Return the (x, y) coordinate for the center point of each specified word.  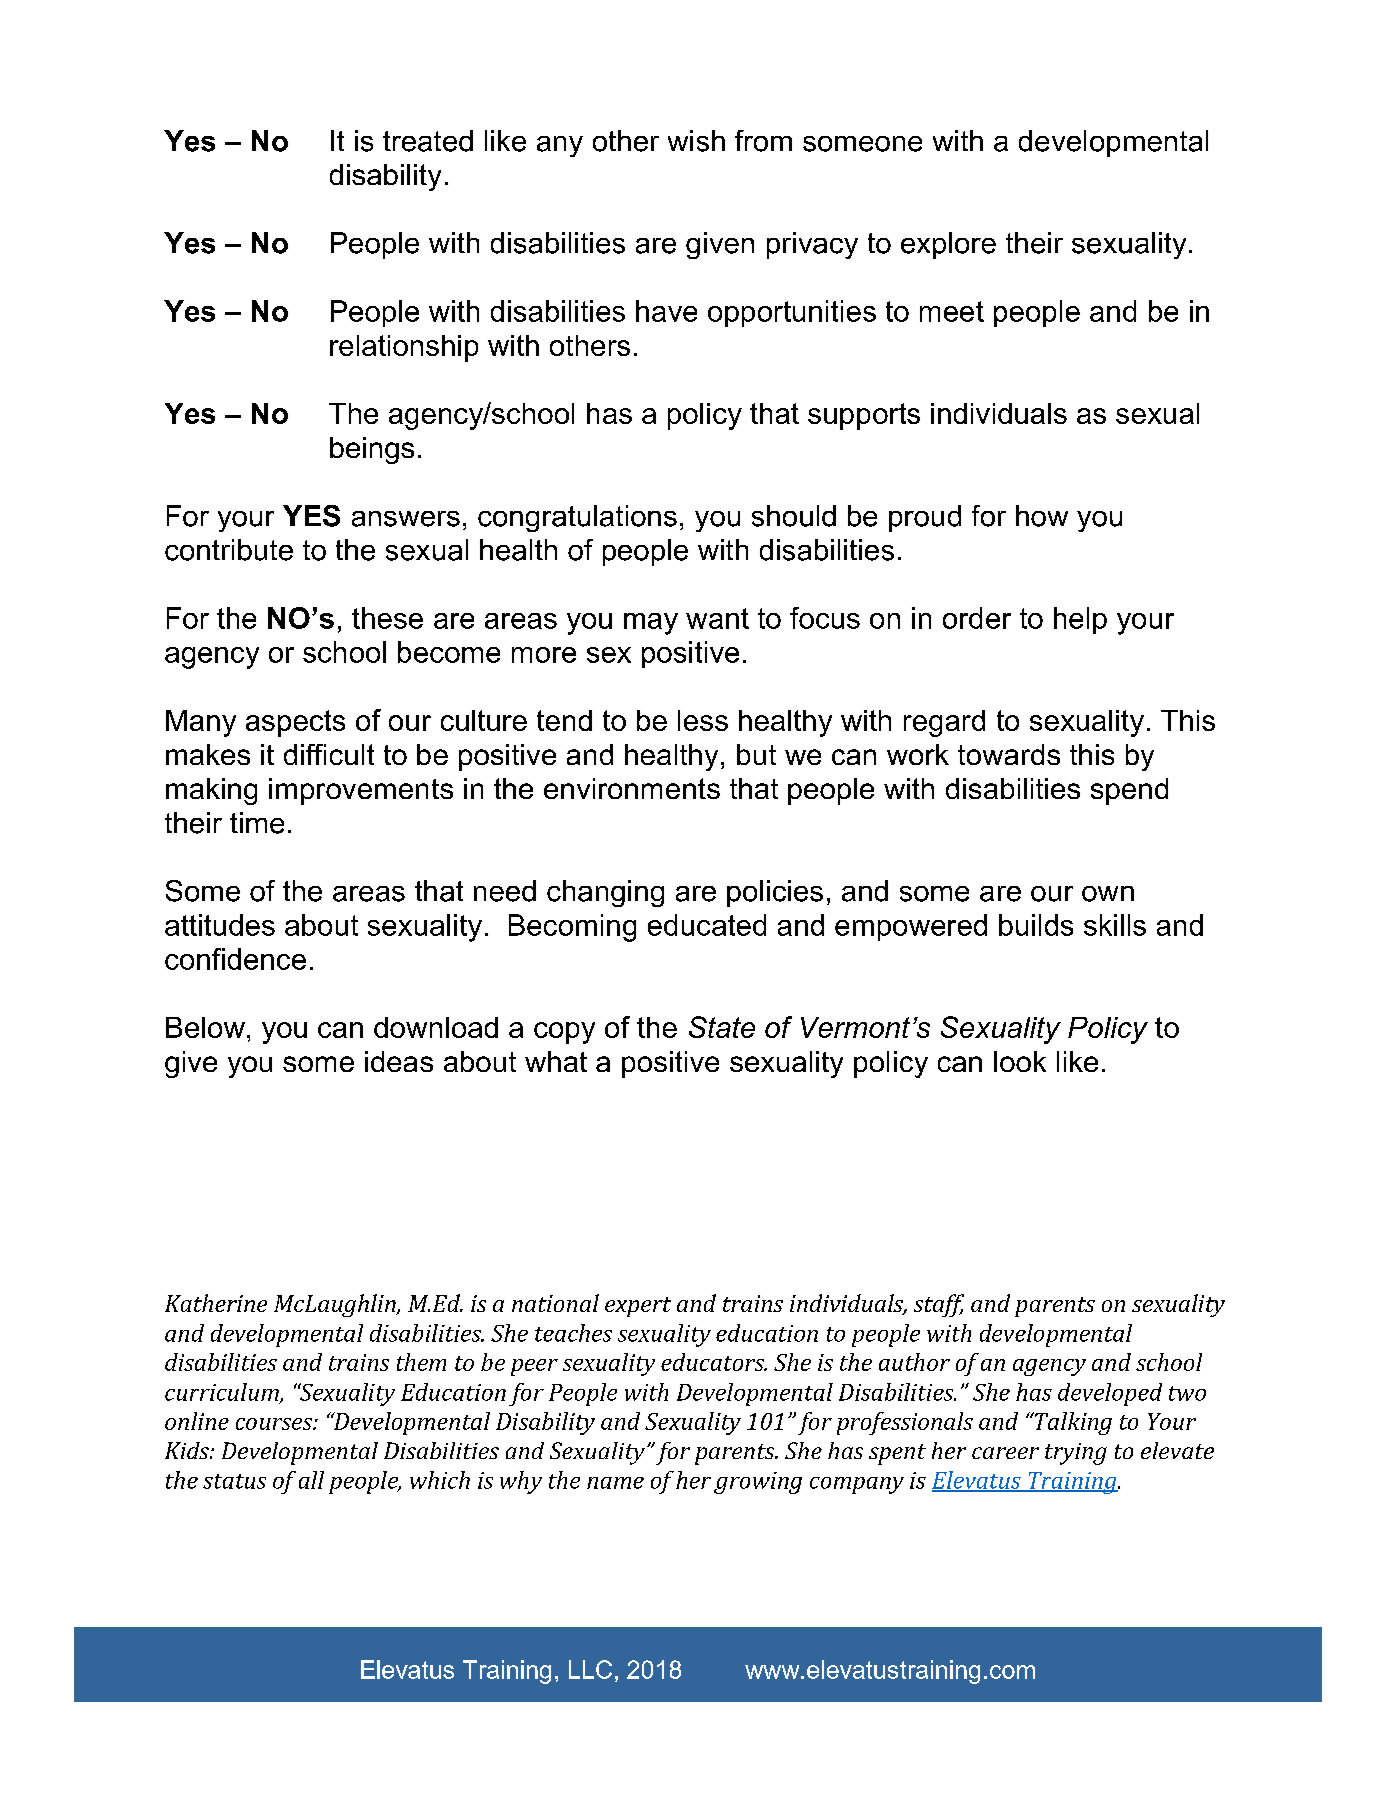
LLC (590, 1669)
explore (948, 245)
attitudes (220, 925)
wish (696, 141)
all (311, 1480)
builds (1036, 925)
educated (707, 925)
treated (428, 141)
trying (1076, 1454)
